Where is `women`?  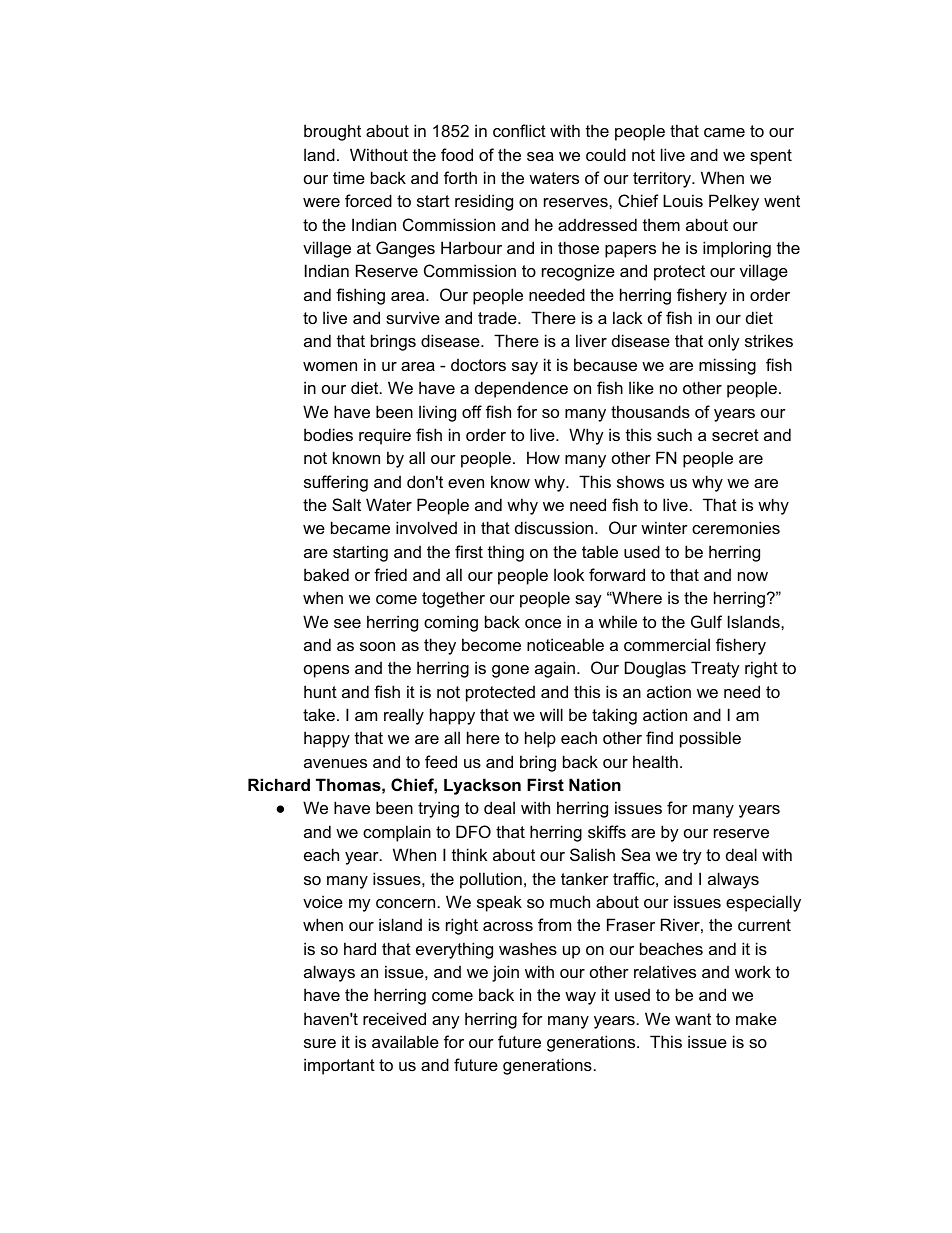
women is located at coordinates (330, 366).
